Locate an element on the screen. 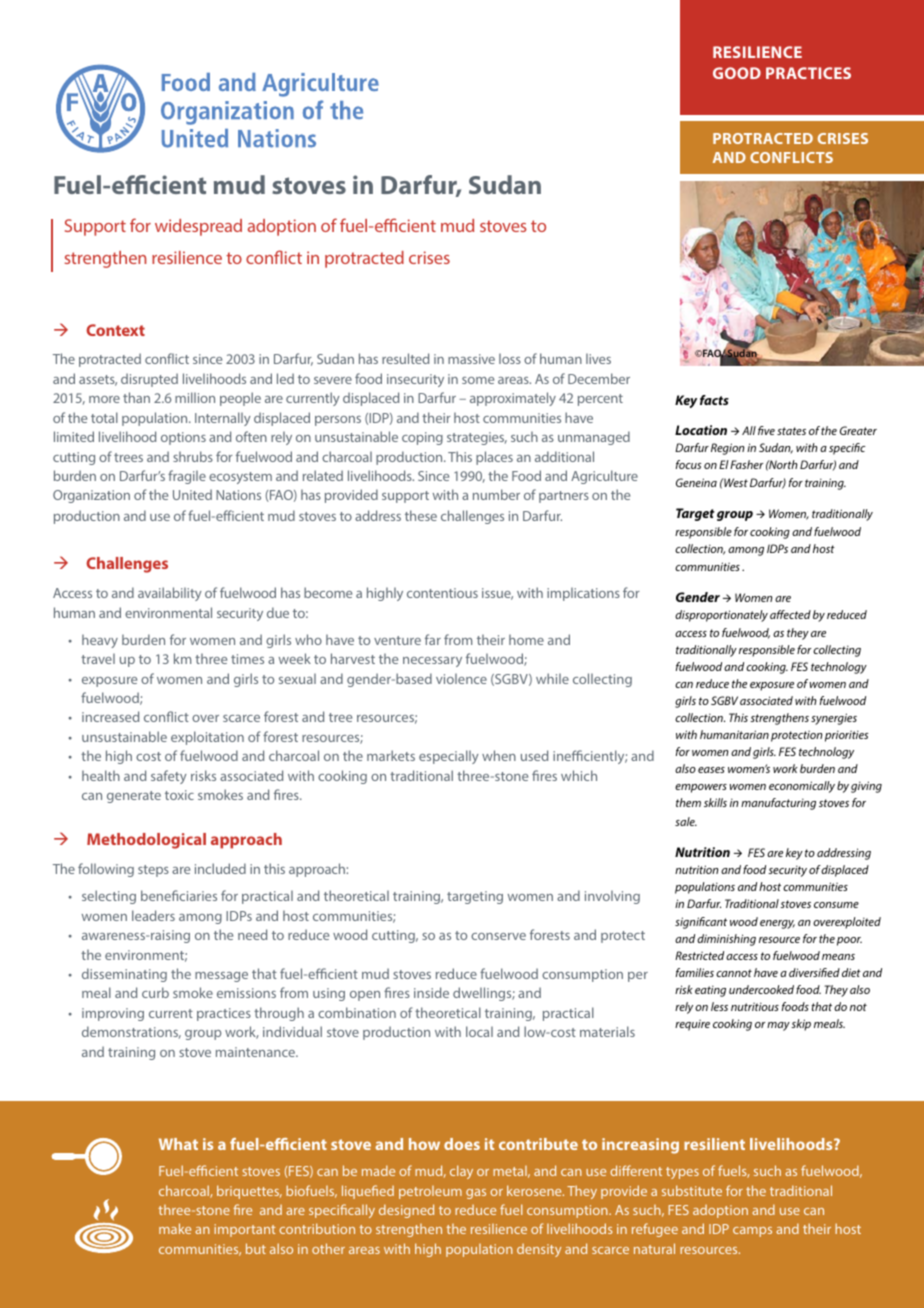 The width and height of the screenshot is (924, 1308). leaders is located at coordinates (153, 915).
